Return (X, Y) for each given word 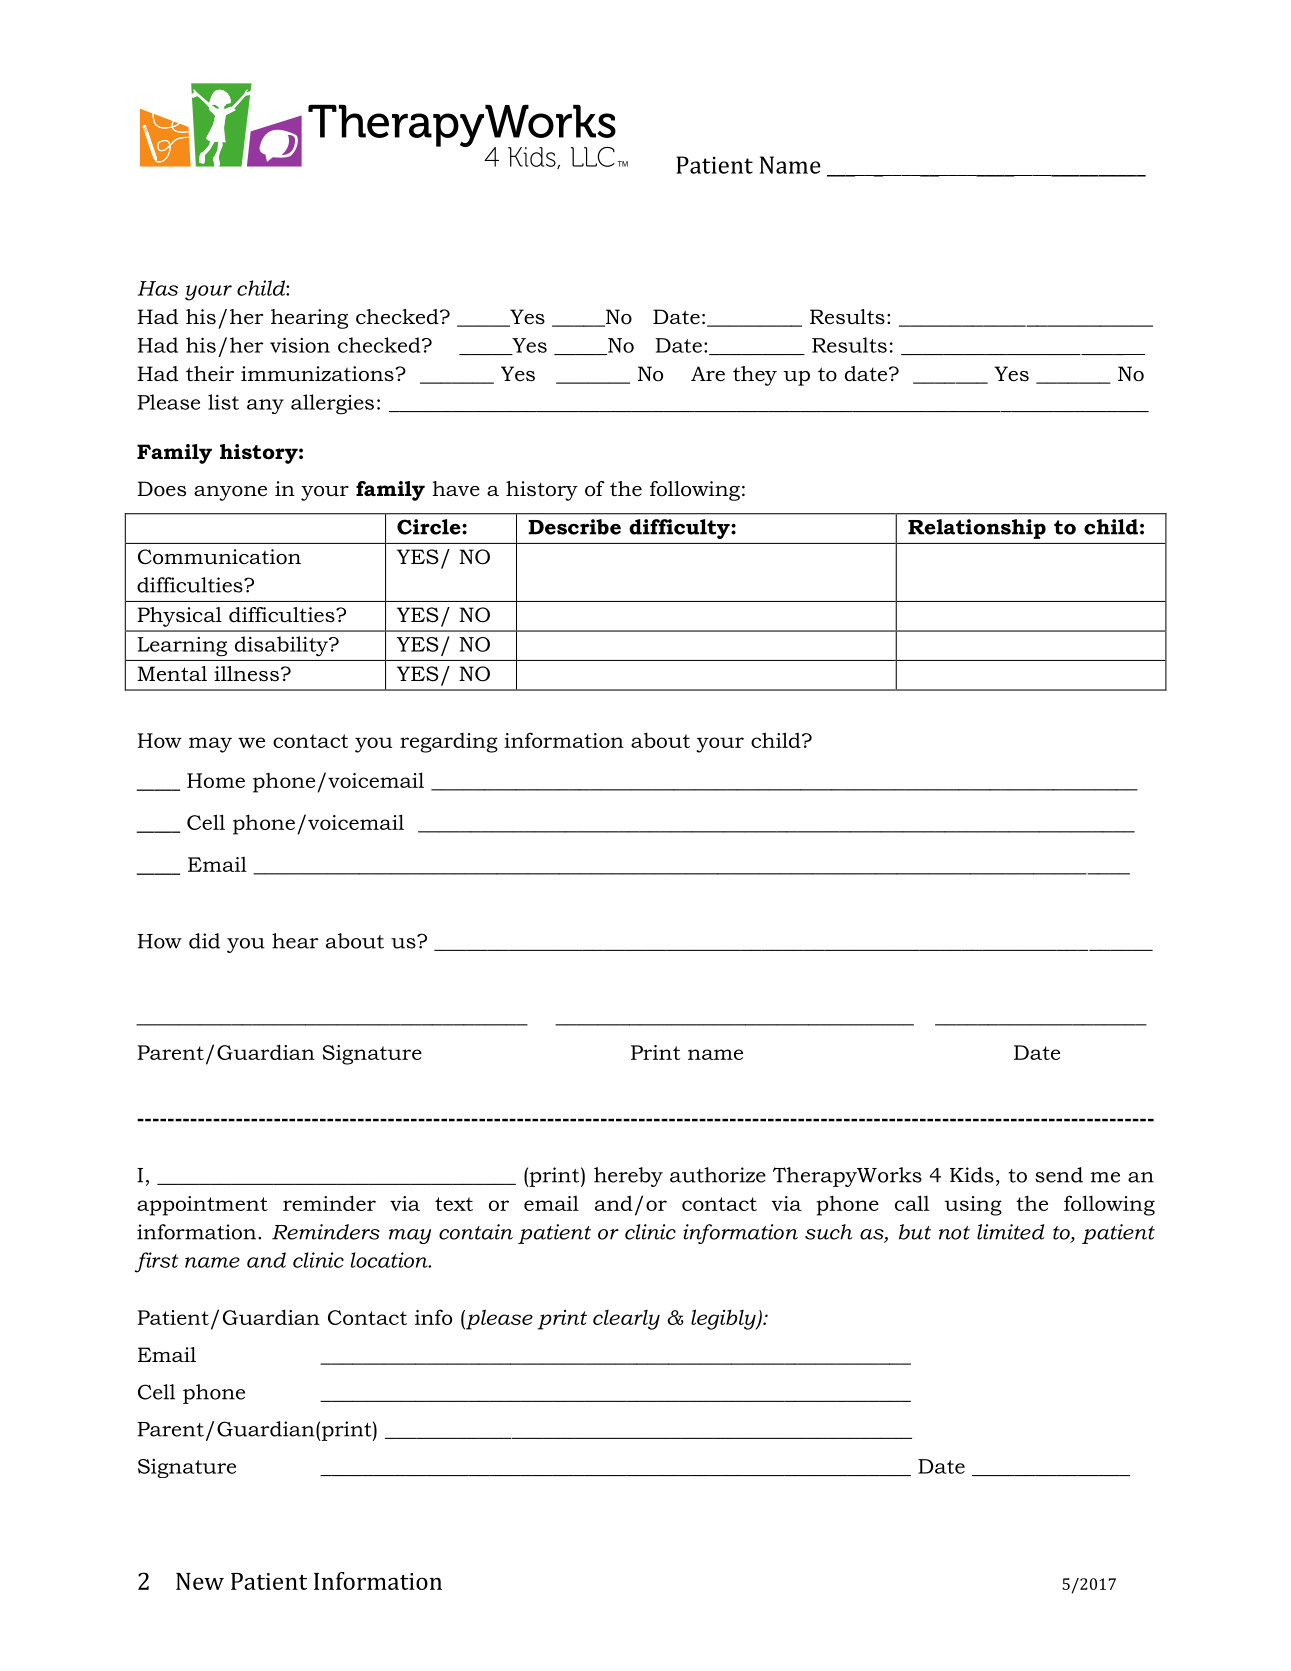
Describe (574, 527)
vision (300, 345)
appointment (202, 1206)
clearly (626, 1320)
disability (282, 646)
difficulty (680, 529)
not (954, 1233)
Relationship (977, 529)
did (204, 941)
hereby (628, 1177)
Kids (972, 1175)
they (755, 376)
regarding (449, 742)
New (200, 1581)
